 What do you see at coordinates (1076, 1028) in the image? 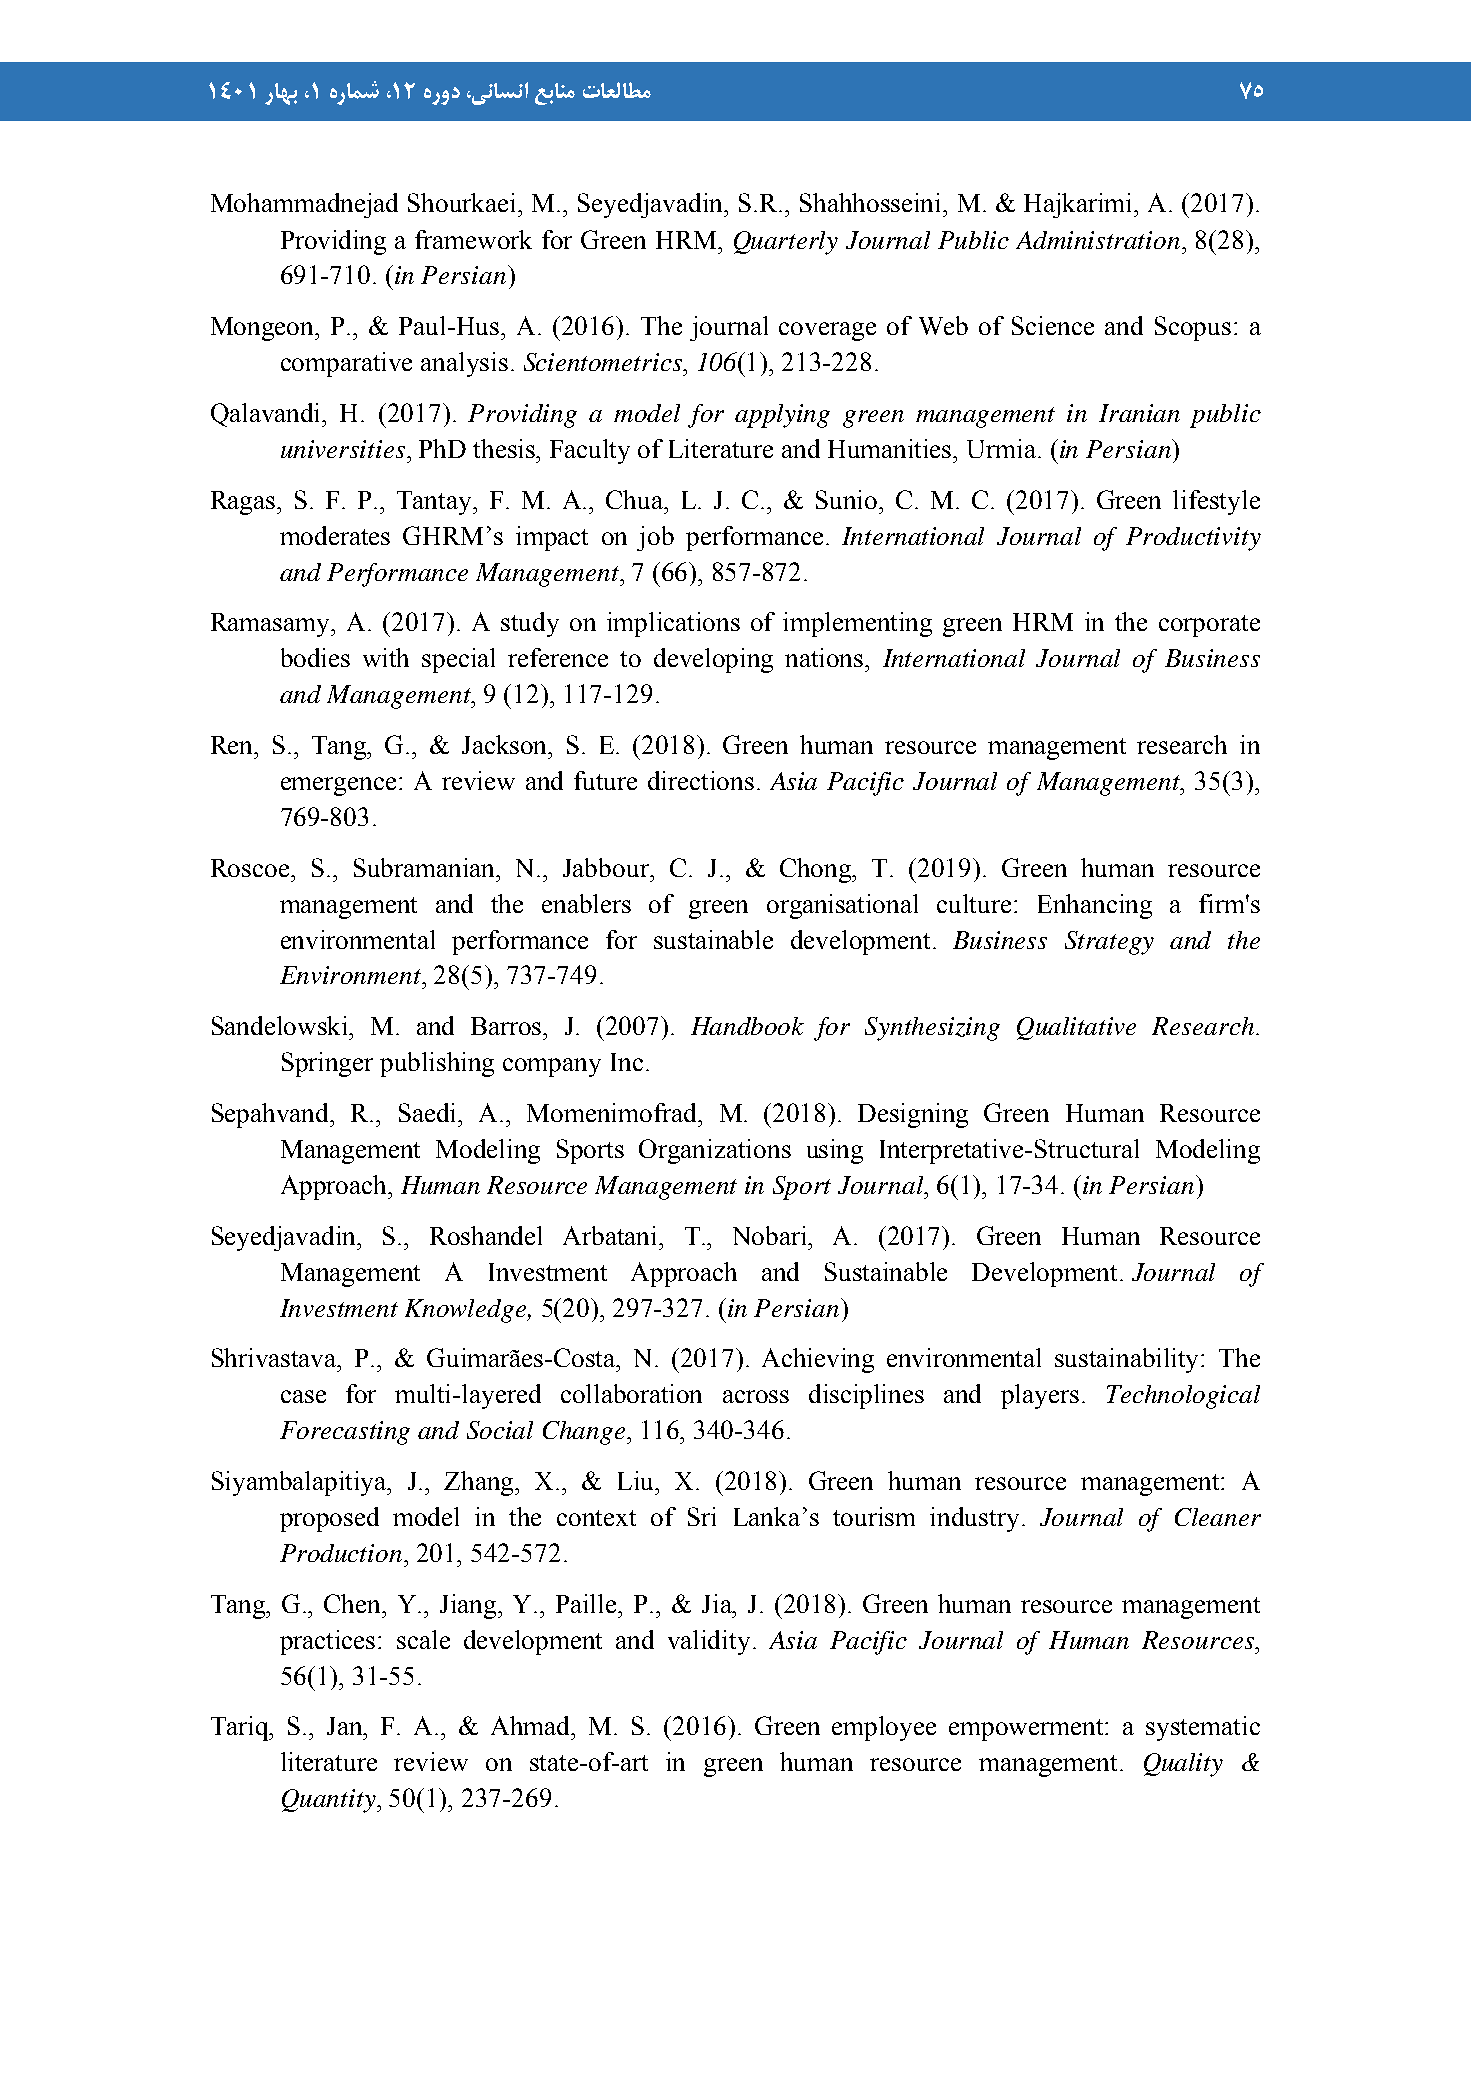
I see `Qualitative` at bounding box center [1076, 1028].
